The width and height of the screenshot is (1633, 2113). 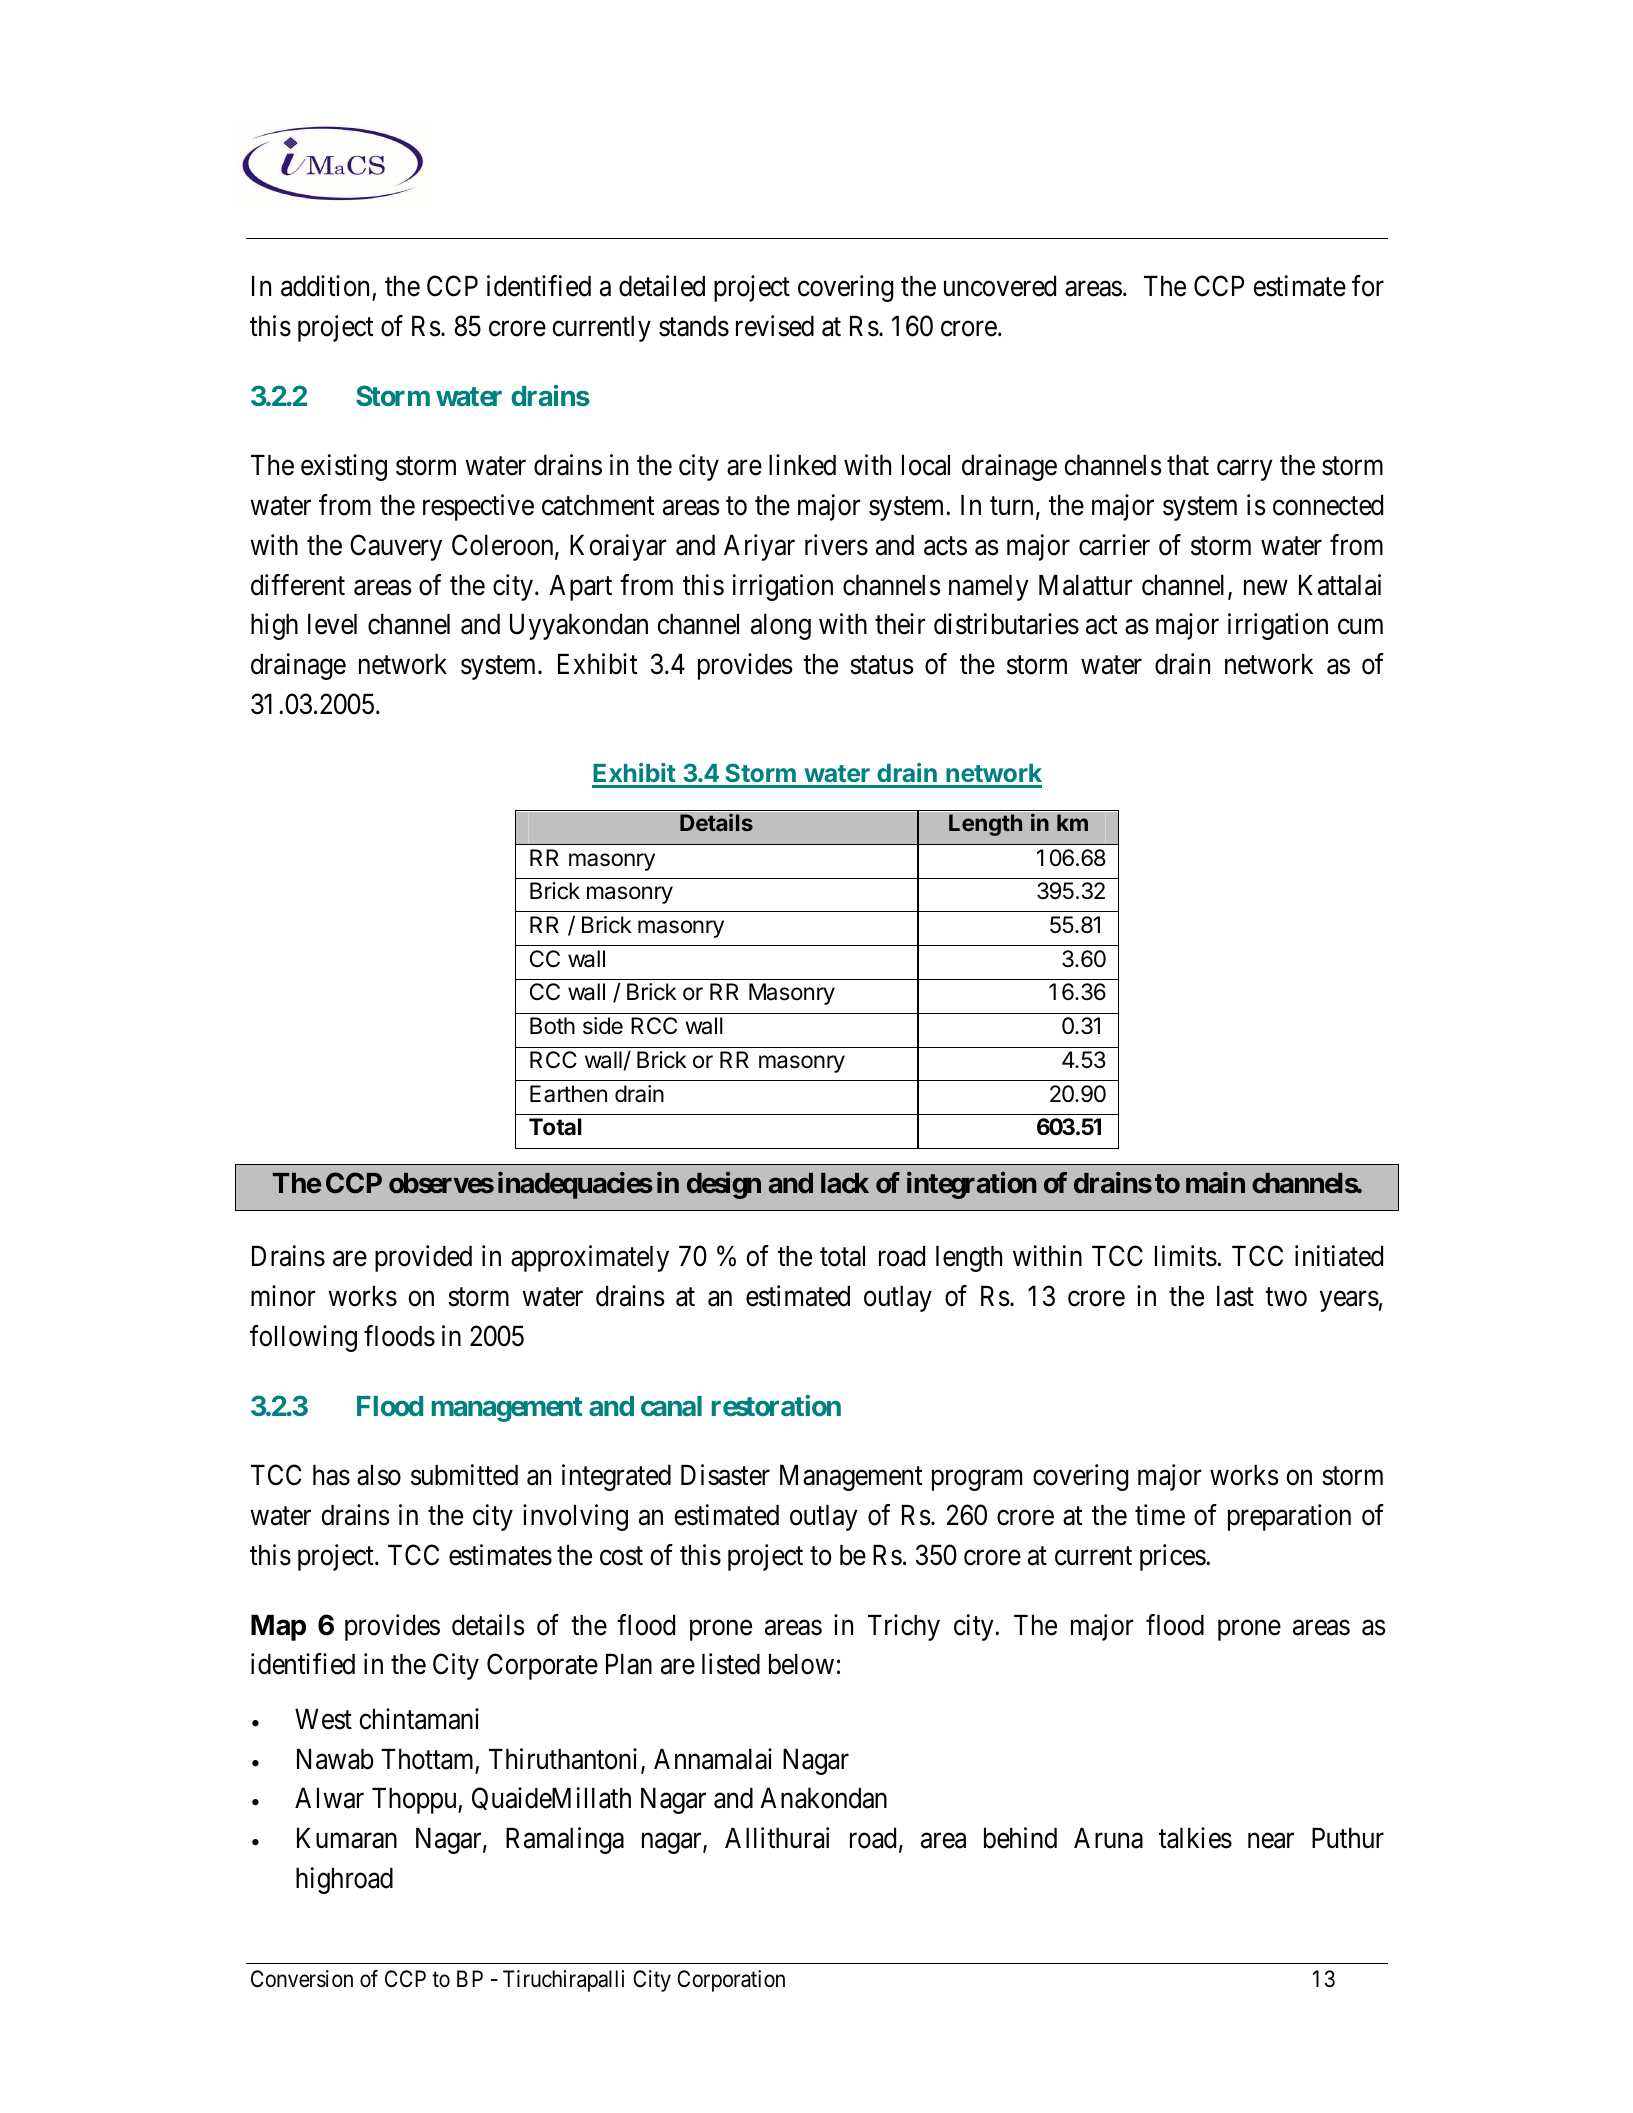 I want to click on also, so click(x=379, y=1475).
